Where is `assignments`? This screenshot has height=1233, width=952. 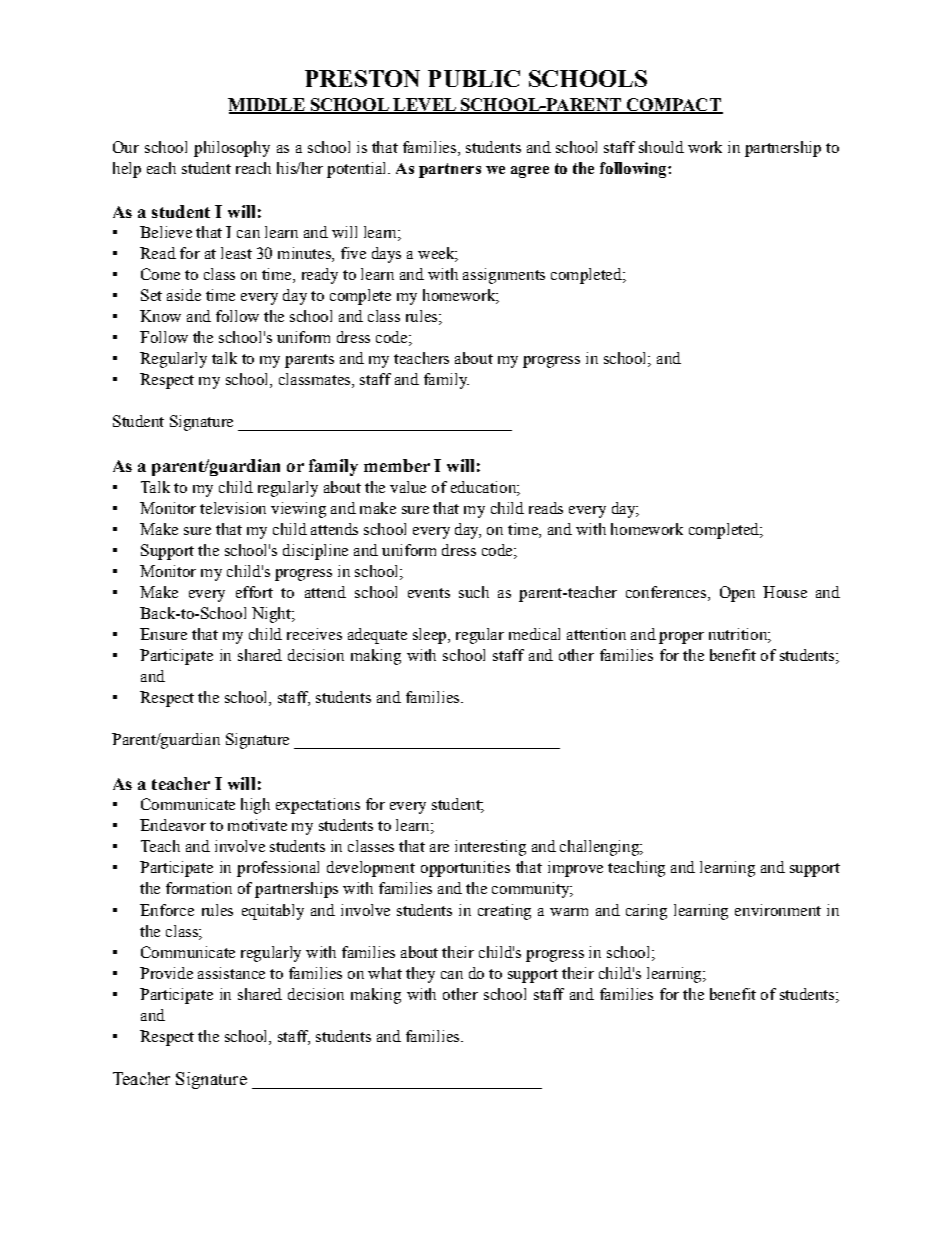 assignments is located at coordinates (504, 276).
